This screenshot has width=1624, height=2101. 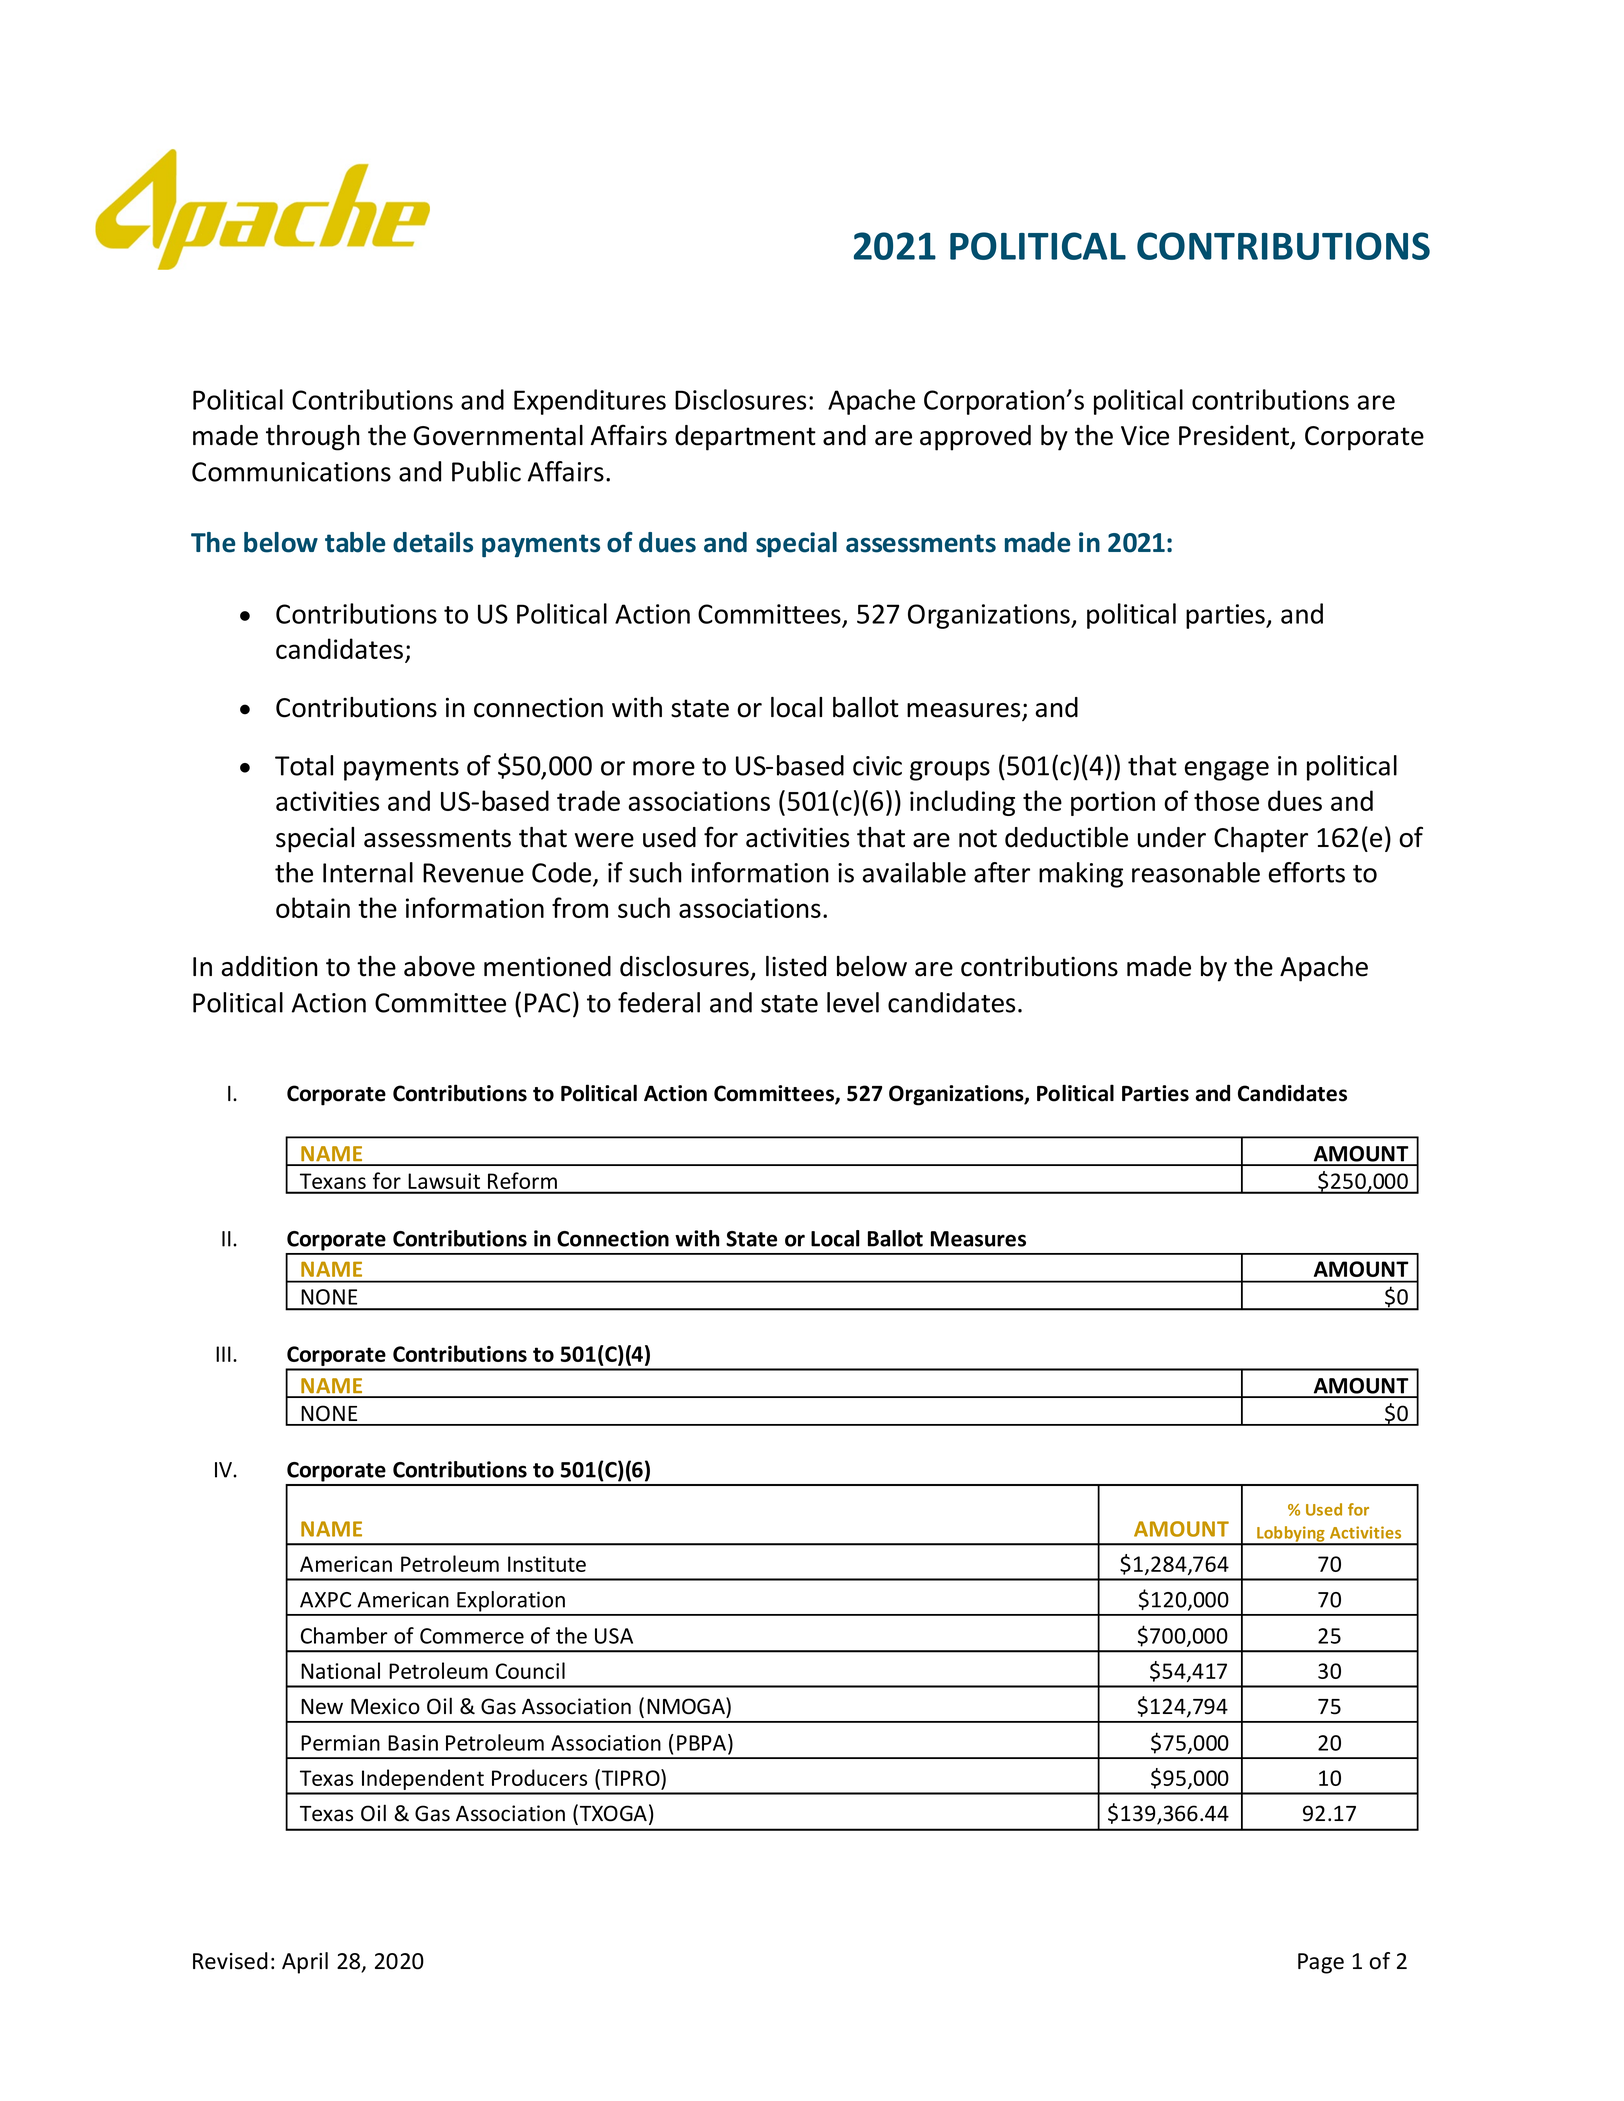 What do you see at coordinates (223, 1354) in the screenshot?
I see `III` at bounding box center [223, 1354].
